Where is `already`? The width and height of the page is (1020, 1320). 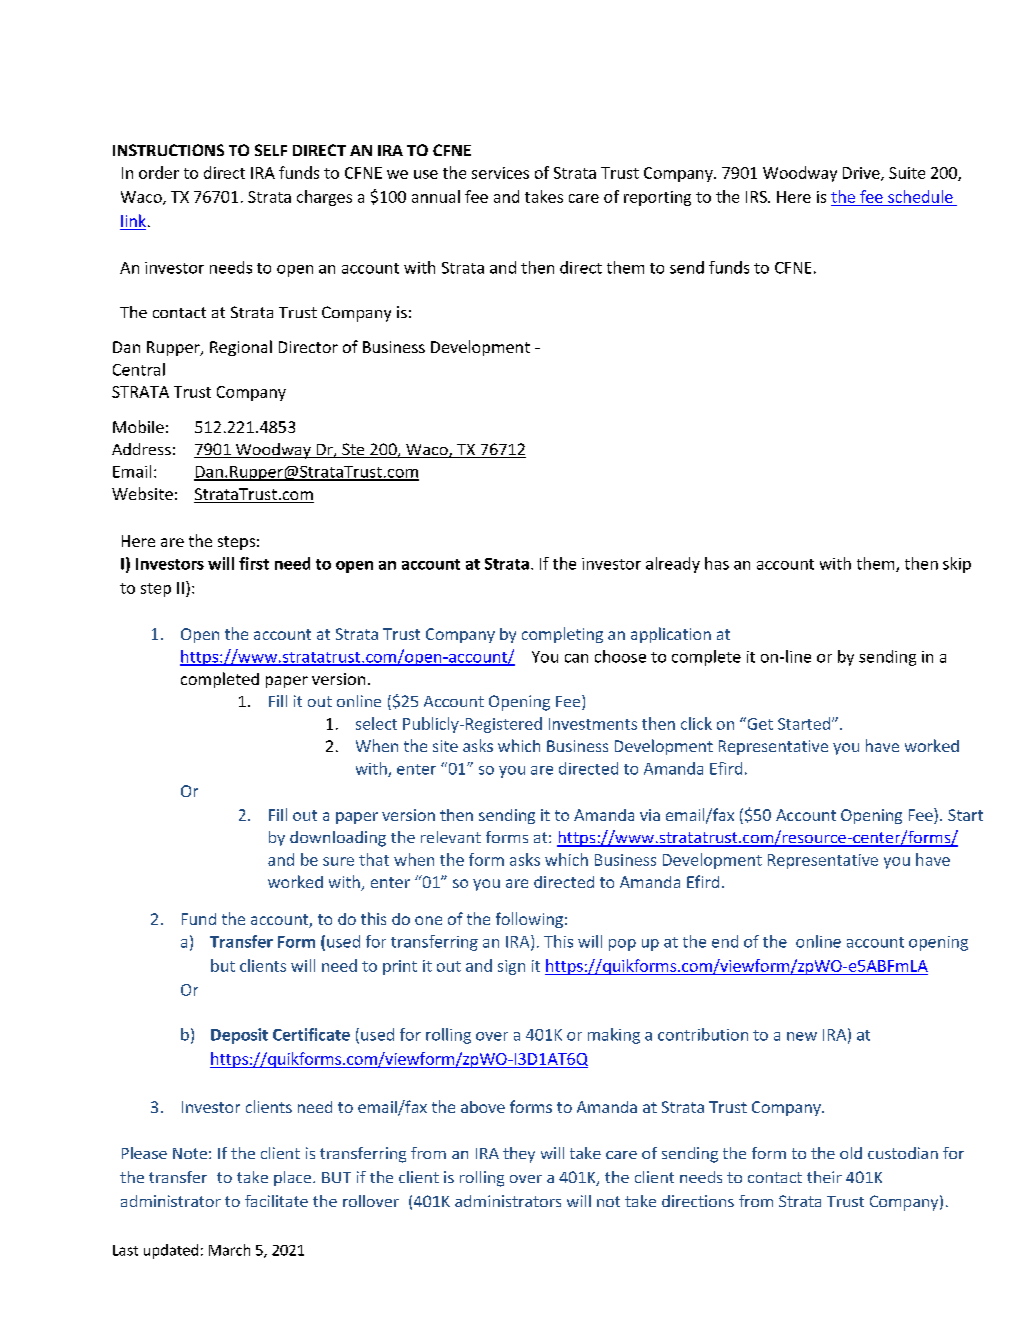 already is located at coordinates (673, 565).
